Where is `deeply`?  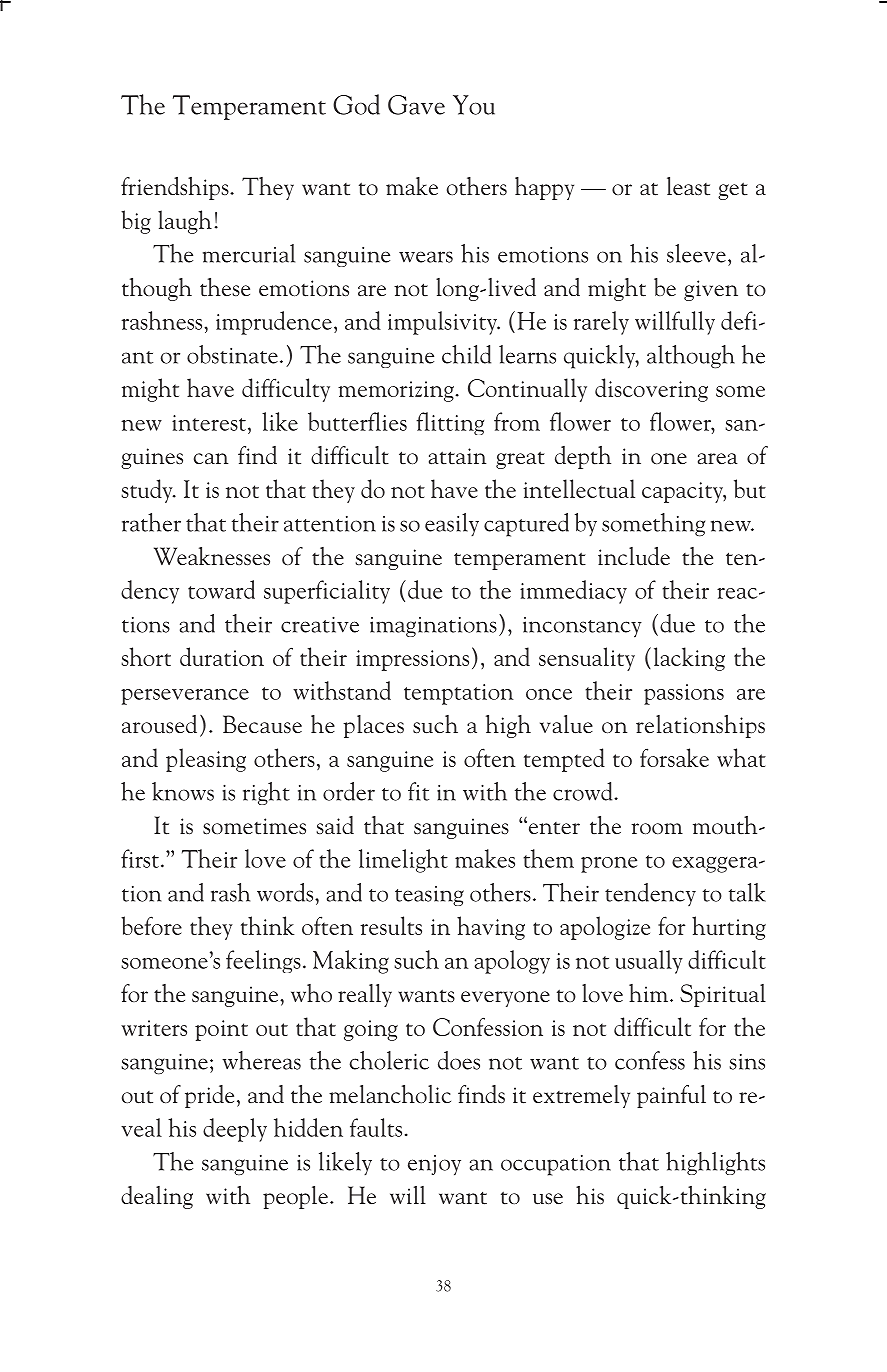 deeply is located at coordinates (235, 1130).
